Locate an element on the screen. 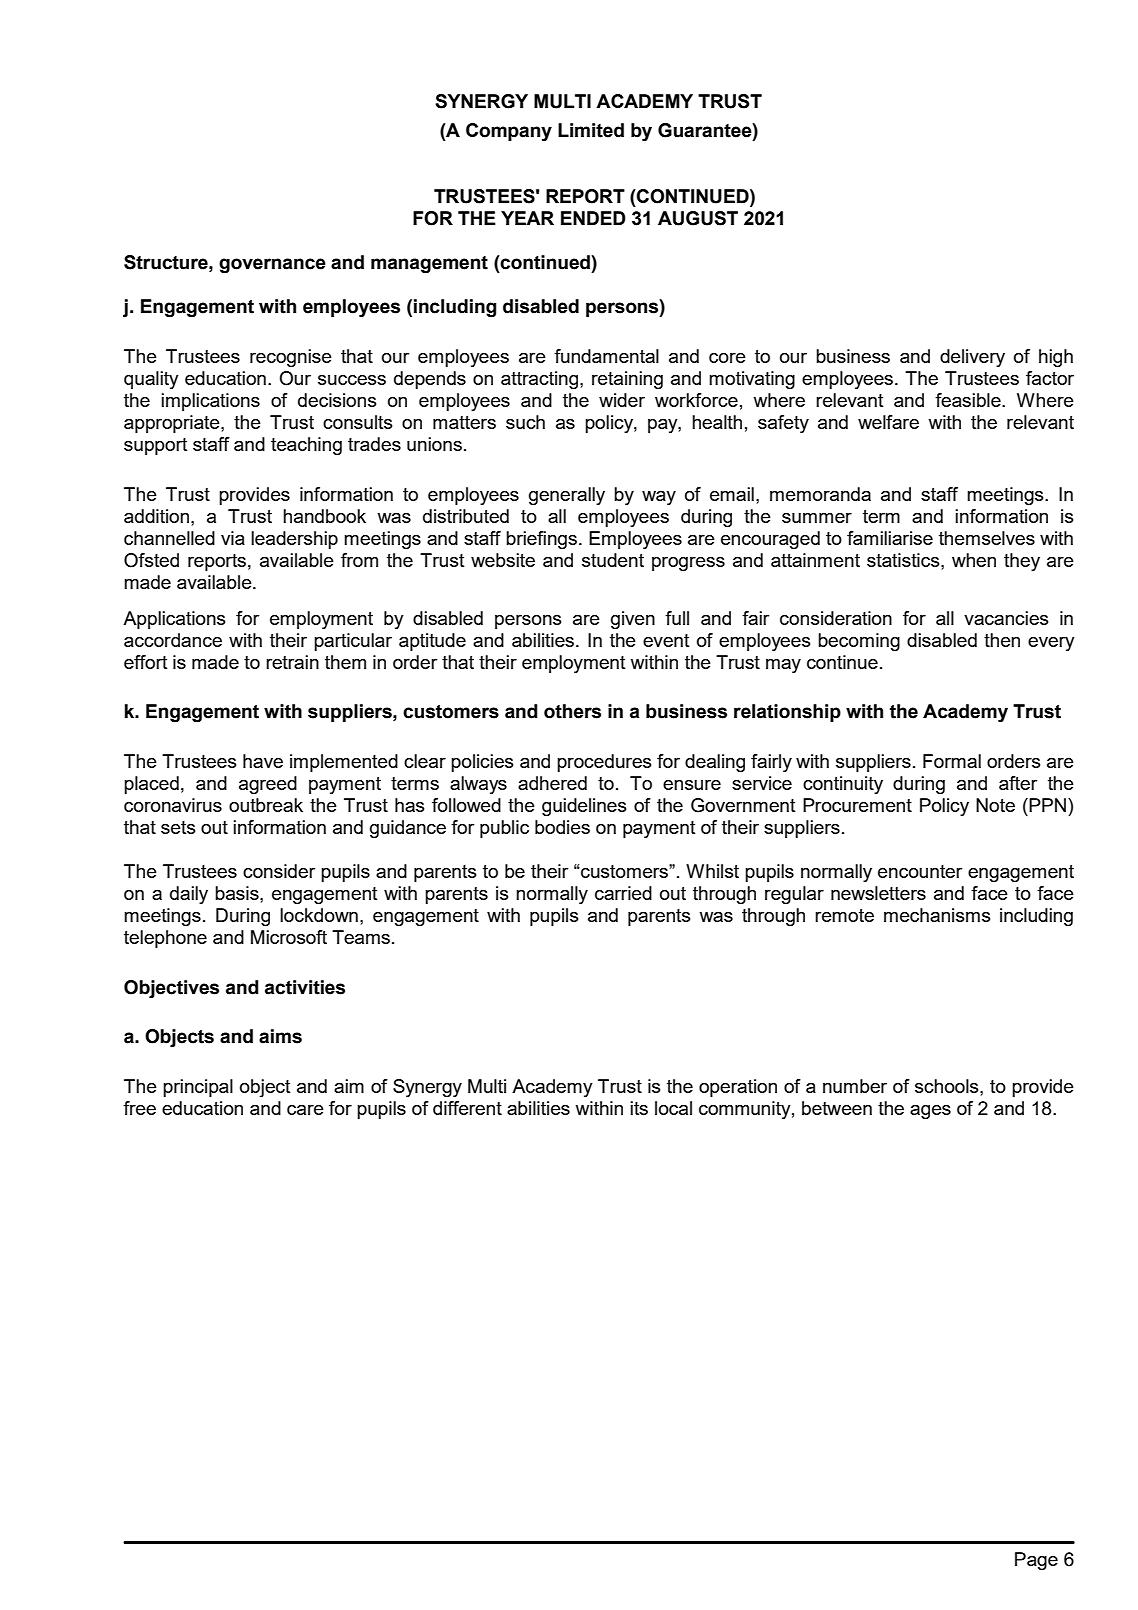 This screenshot has width=1138, height=1610. governance is located at coordinates (272, 265).
